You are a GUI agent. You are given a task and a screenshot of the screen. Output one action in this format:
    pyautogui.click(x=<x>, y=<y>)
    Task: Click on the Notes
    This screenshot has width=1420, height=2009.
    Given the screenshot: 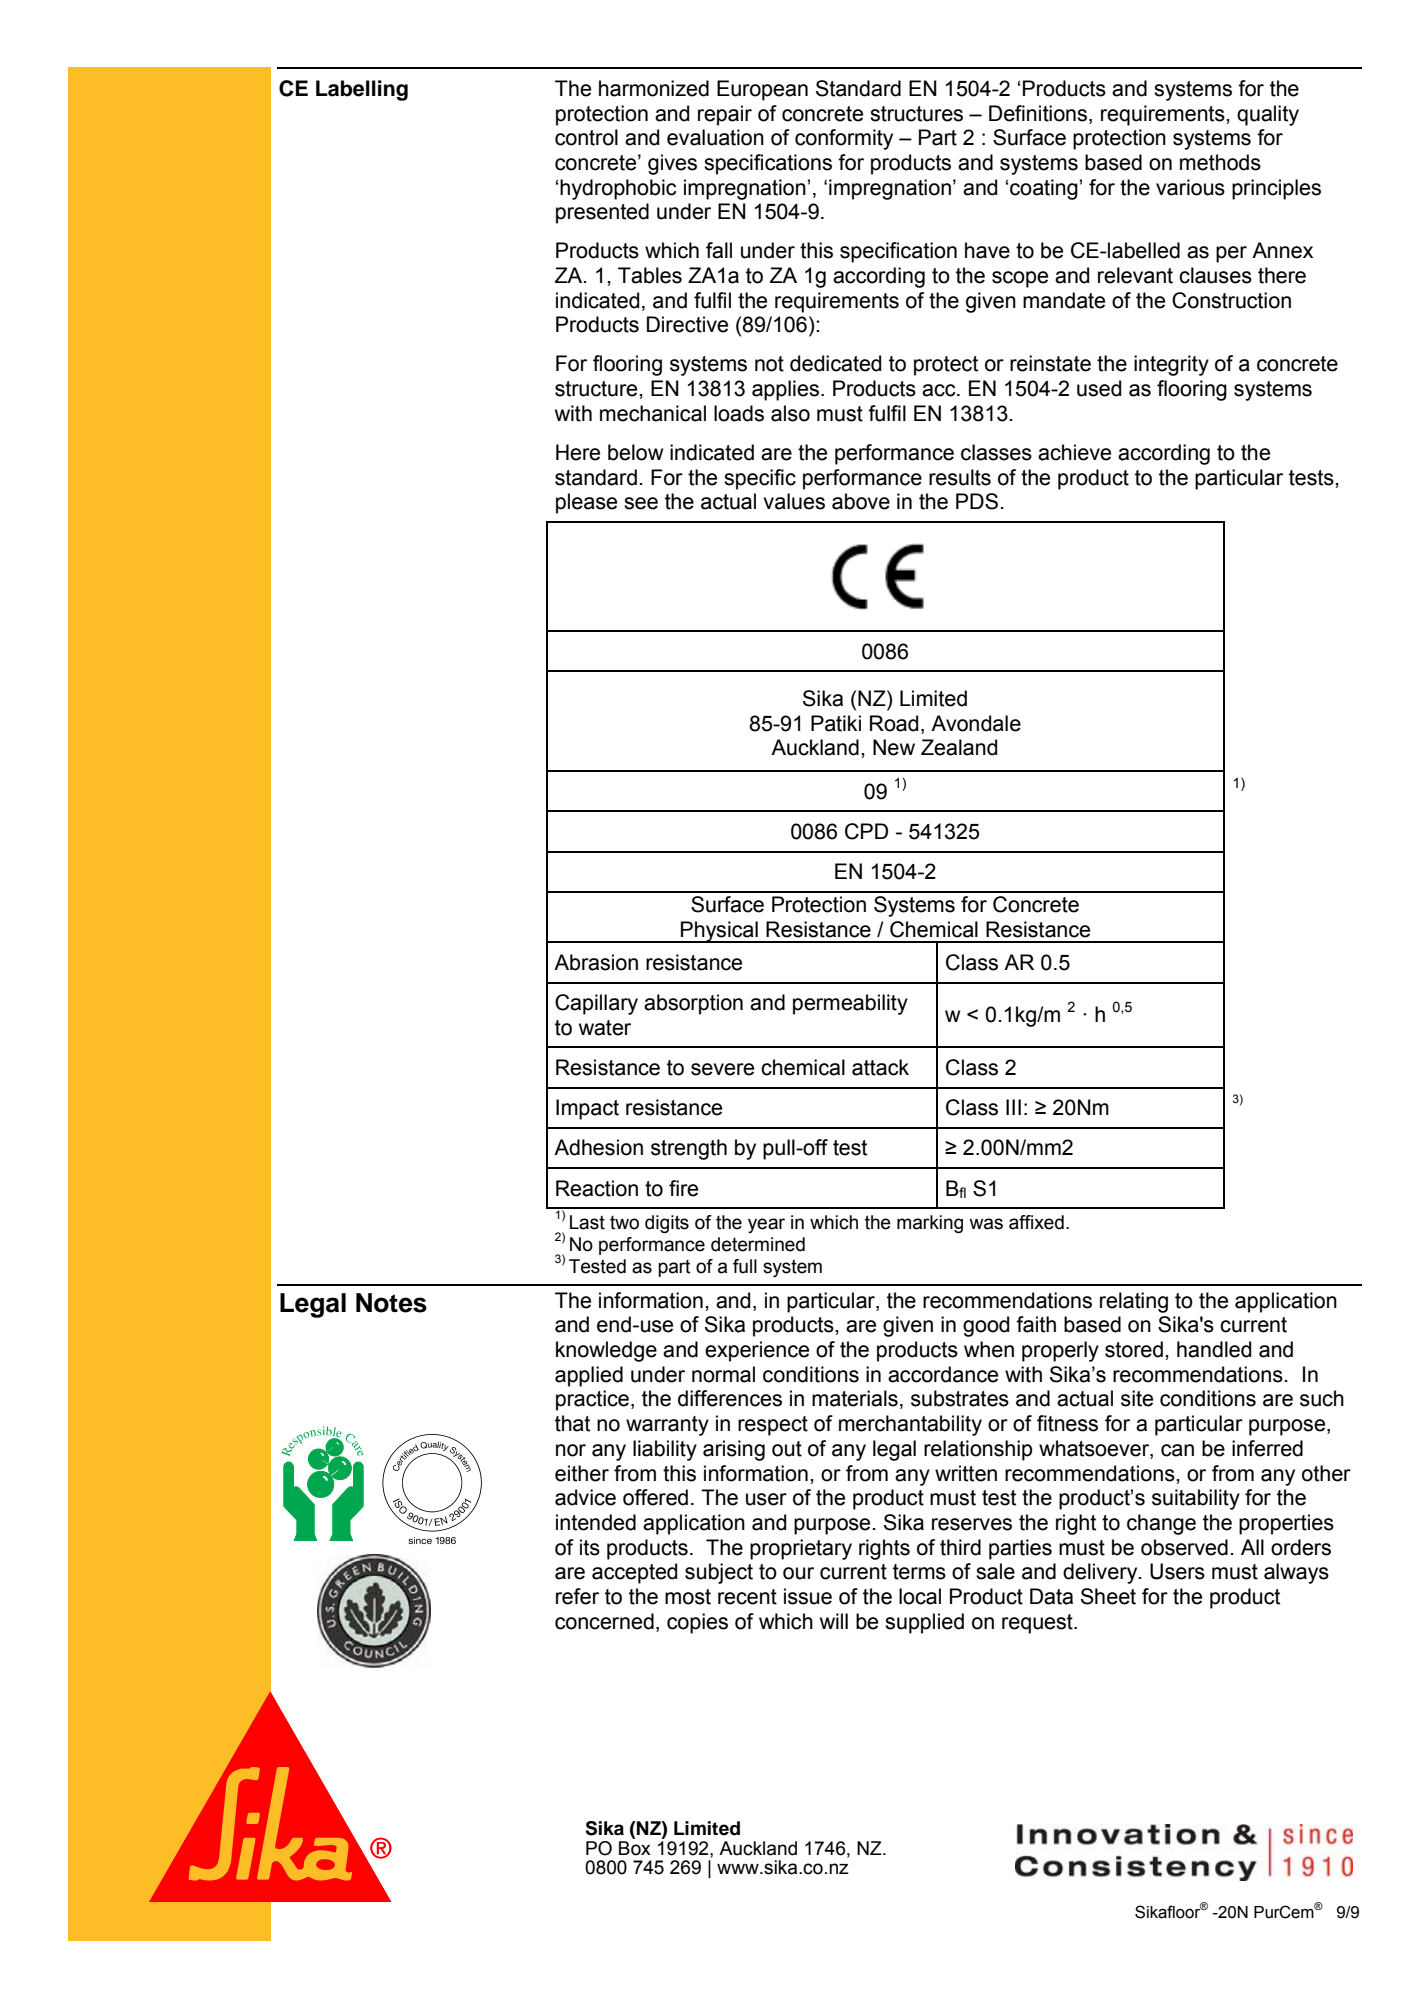 What is the action you would take?
    pyautogui.click(x=391, y=1303)
